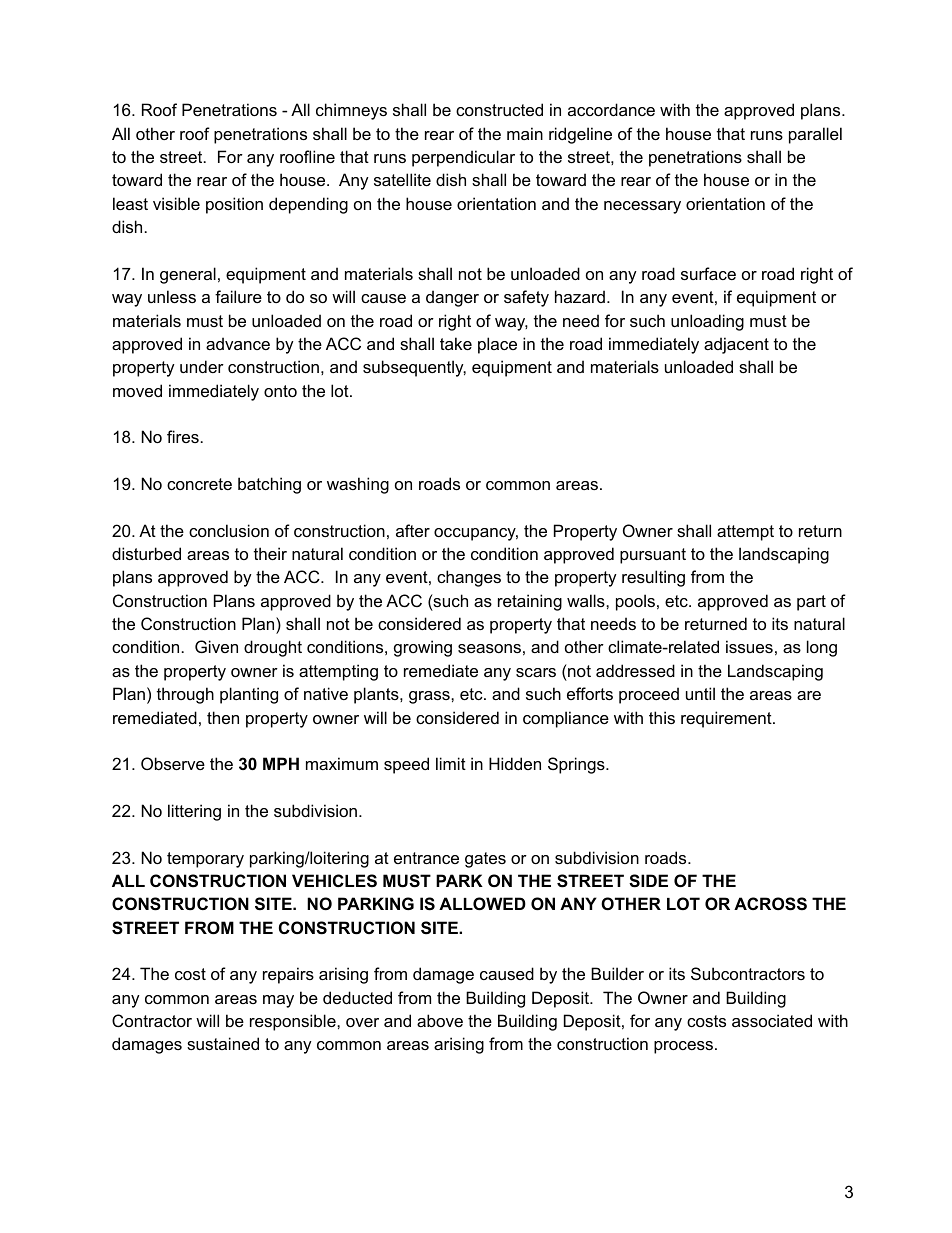 The image size is (952, 1233). Describe the element at coordinates (770, 904) in the document. I see `ACROSS` at that location.
